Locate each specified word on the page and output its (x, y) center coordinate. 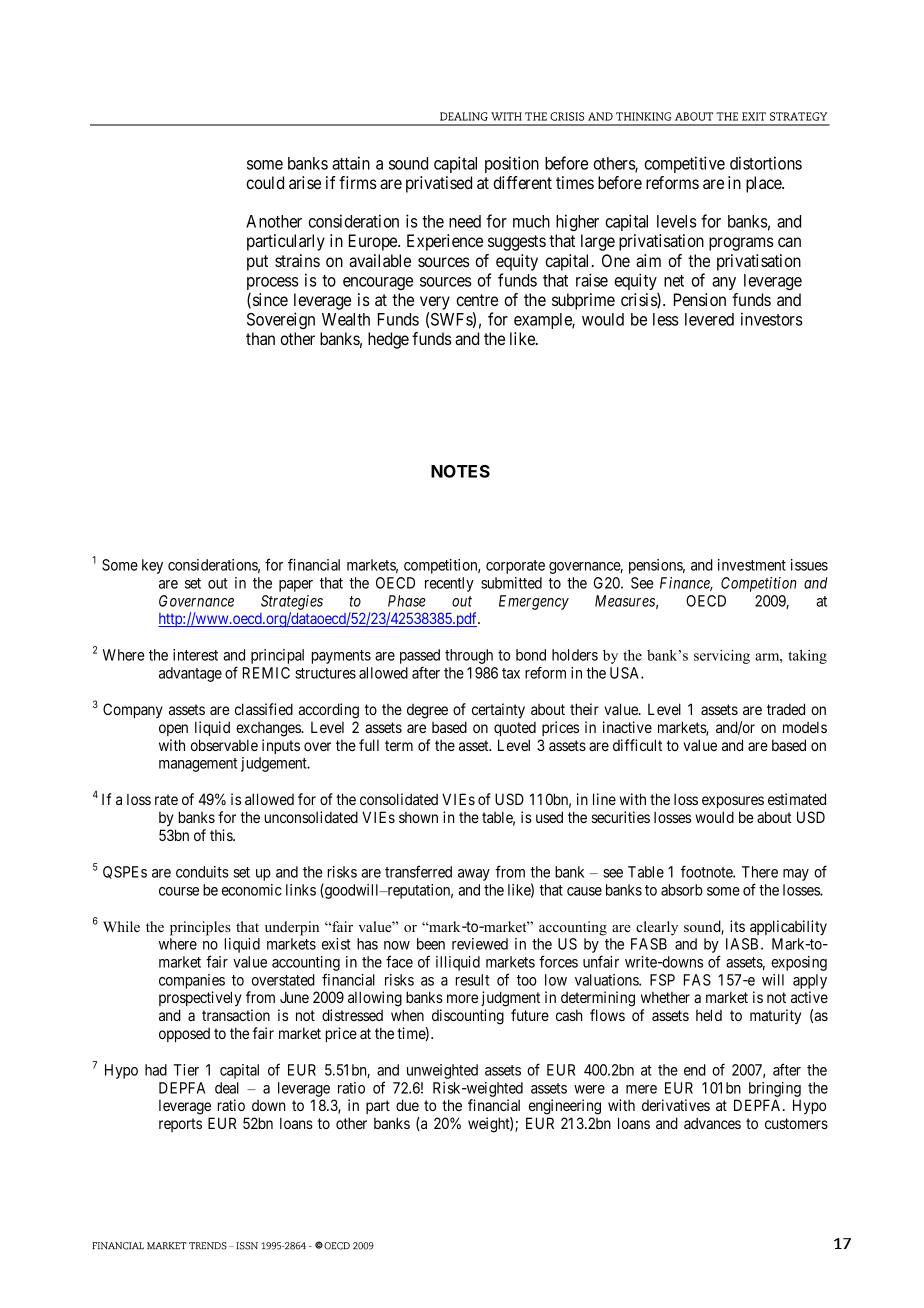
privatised (439, 184)
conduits (202, 872)
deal (227, 1088)
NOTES (460, 471)
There (760, 872)
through (469, 656)
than (260, 338)
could (265, 182)
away (474, 875)
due (407, 1105)
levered (709, 319)
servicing (722, 657)
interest (195, 655)
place (765, 184)
